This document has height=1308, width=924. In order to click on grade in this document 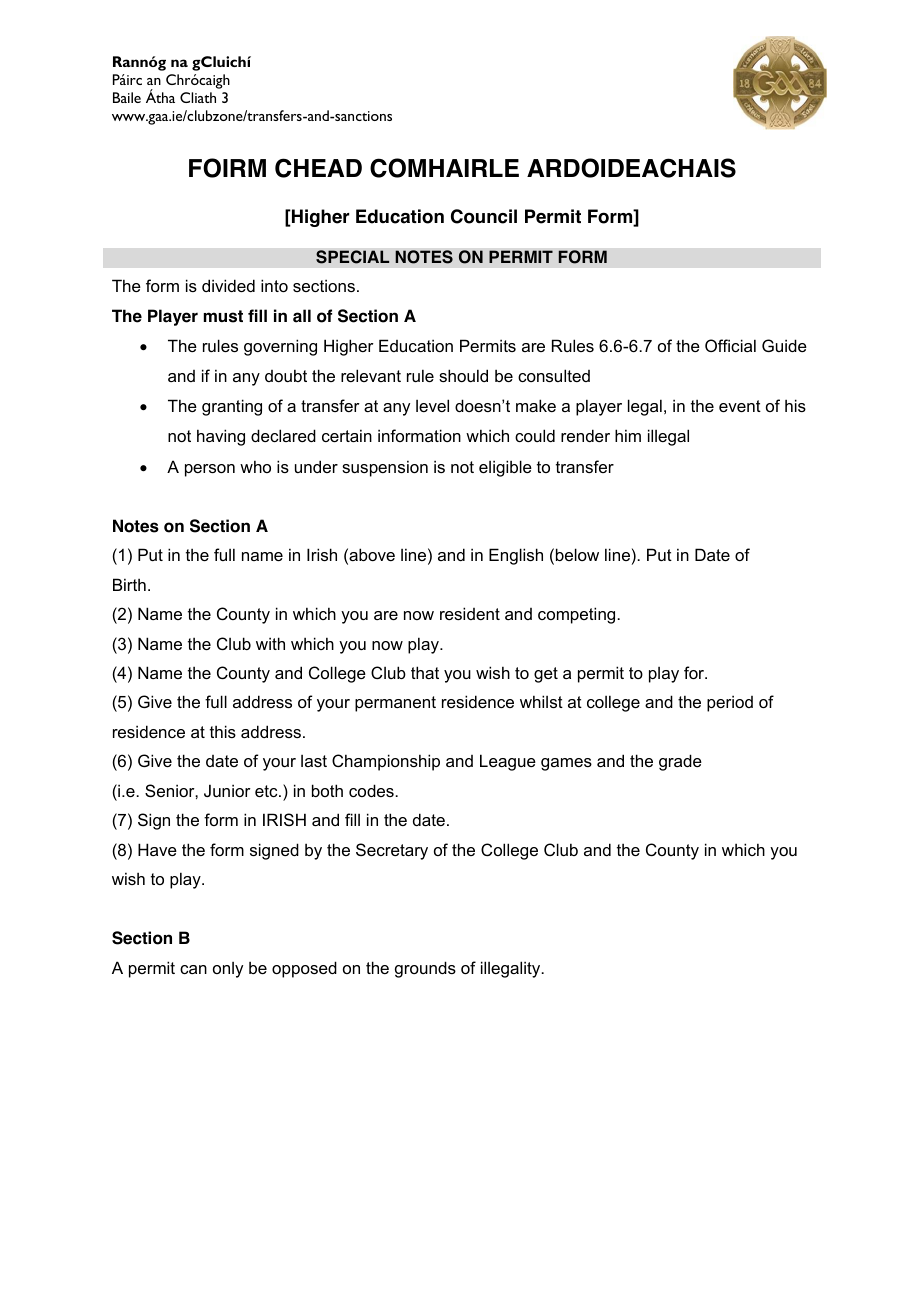, I will do `click(680, 762)`.
